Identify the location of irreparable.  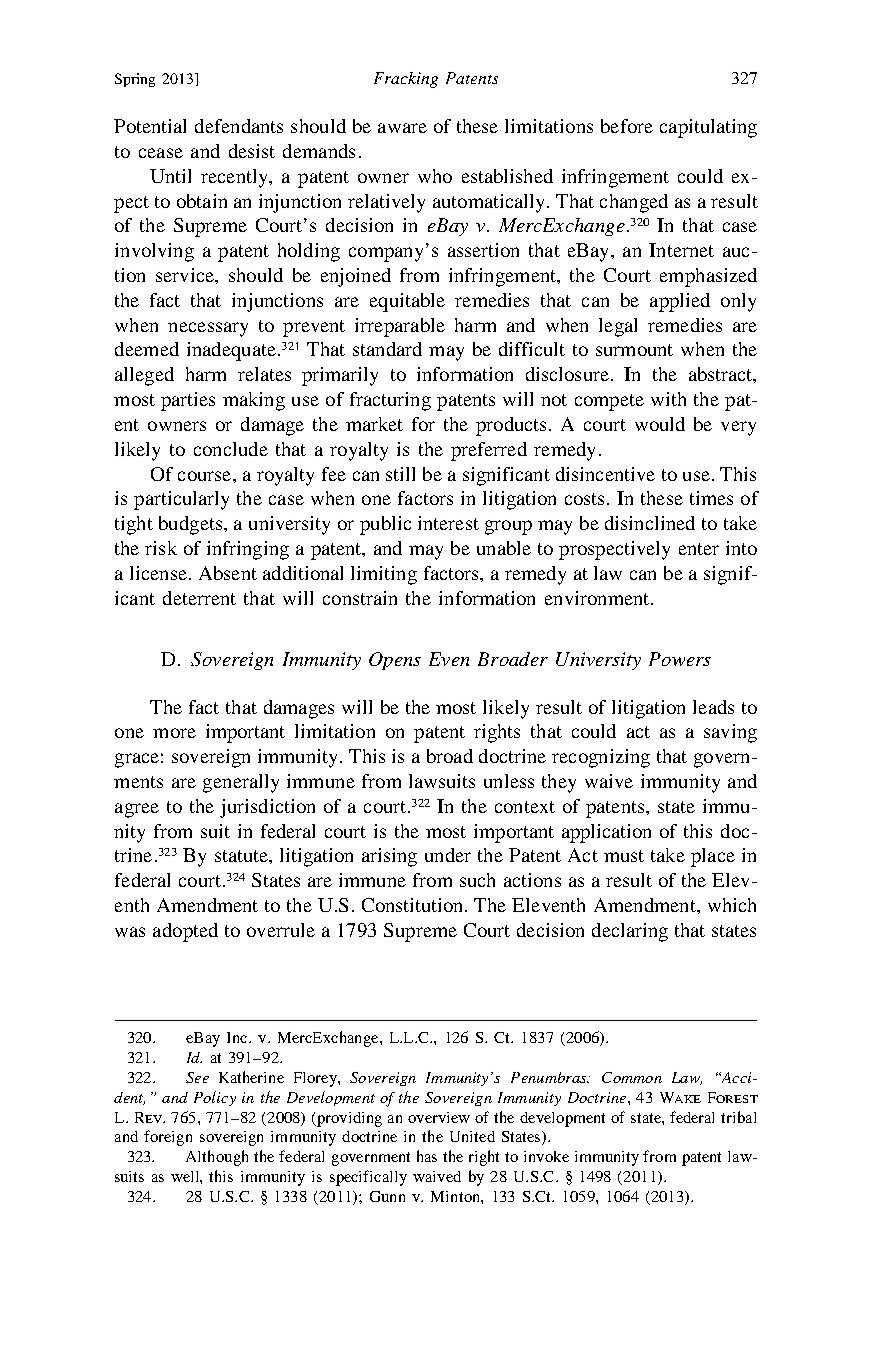
(400, 327).
